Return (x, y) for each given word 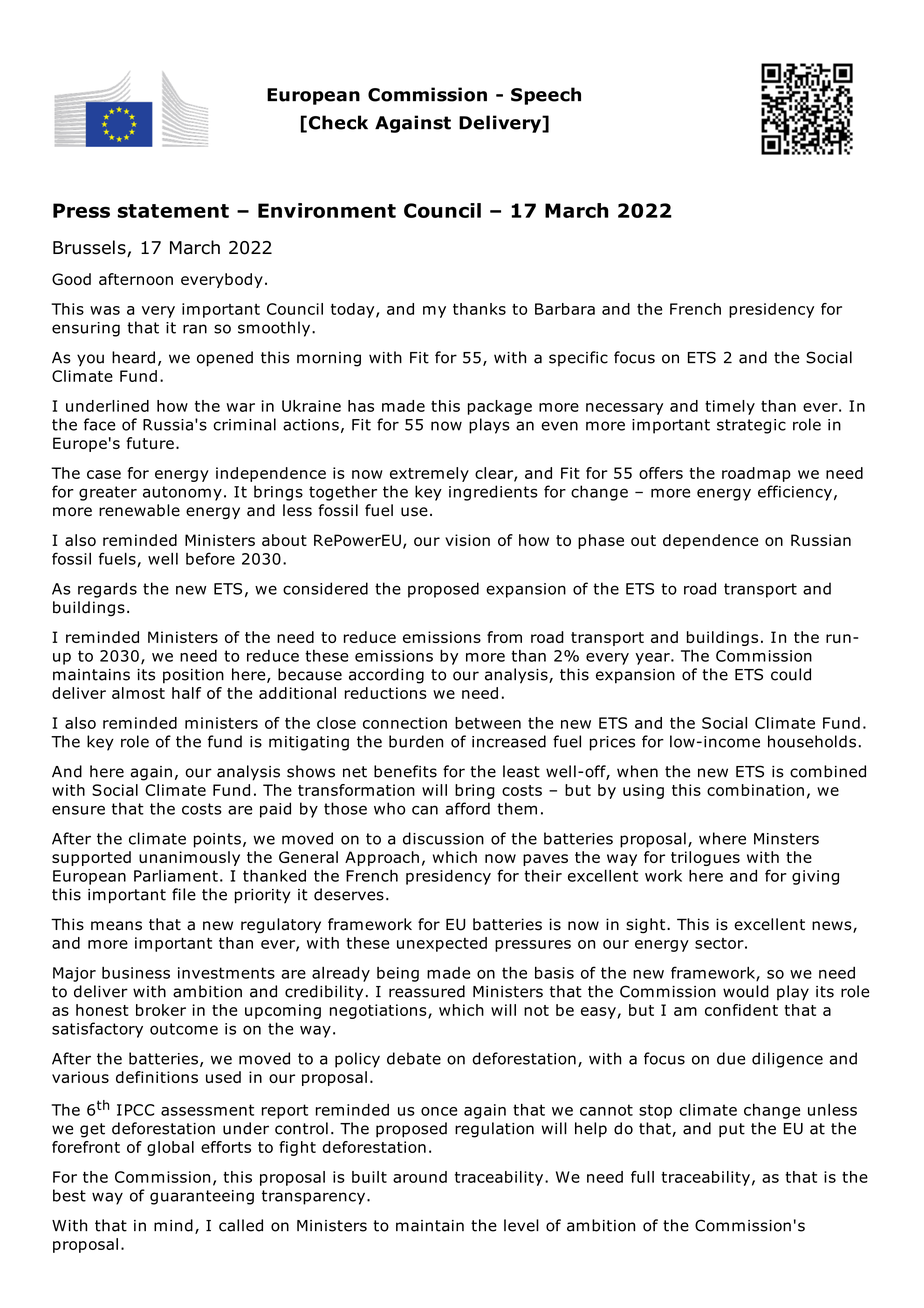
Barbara (565, 309)
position (193, 676)
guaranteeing (202, 1197)
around (420, 1177)
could (791, 674)
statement (173, 211)
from (504, 637)
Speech (546, 96)
